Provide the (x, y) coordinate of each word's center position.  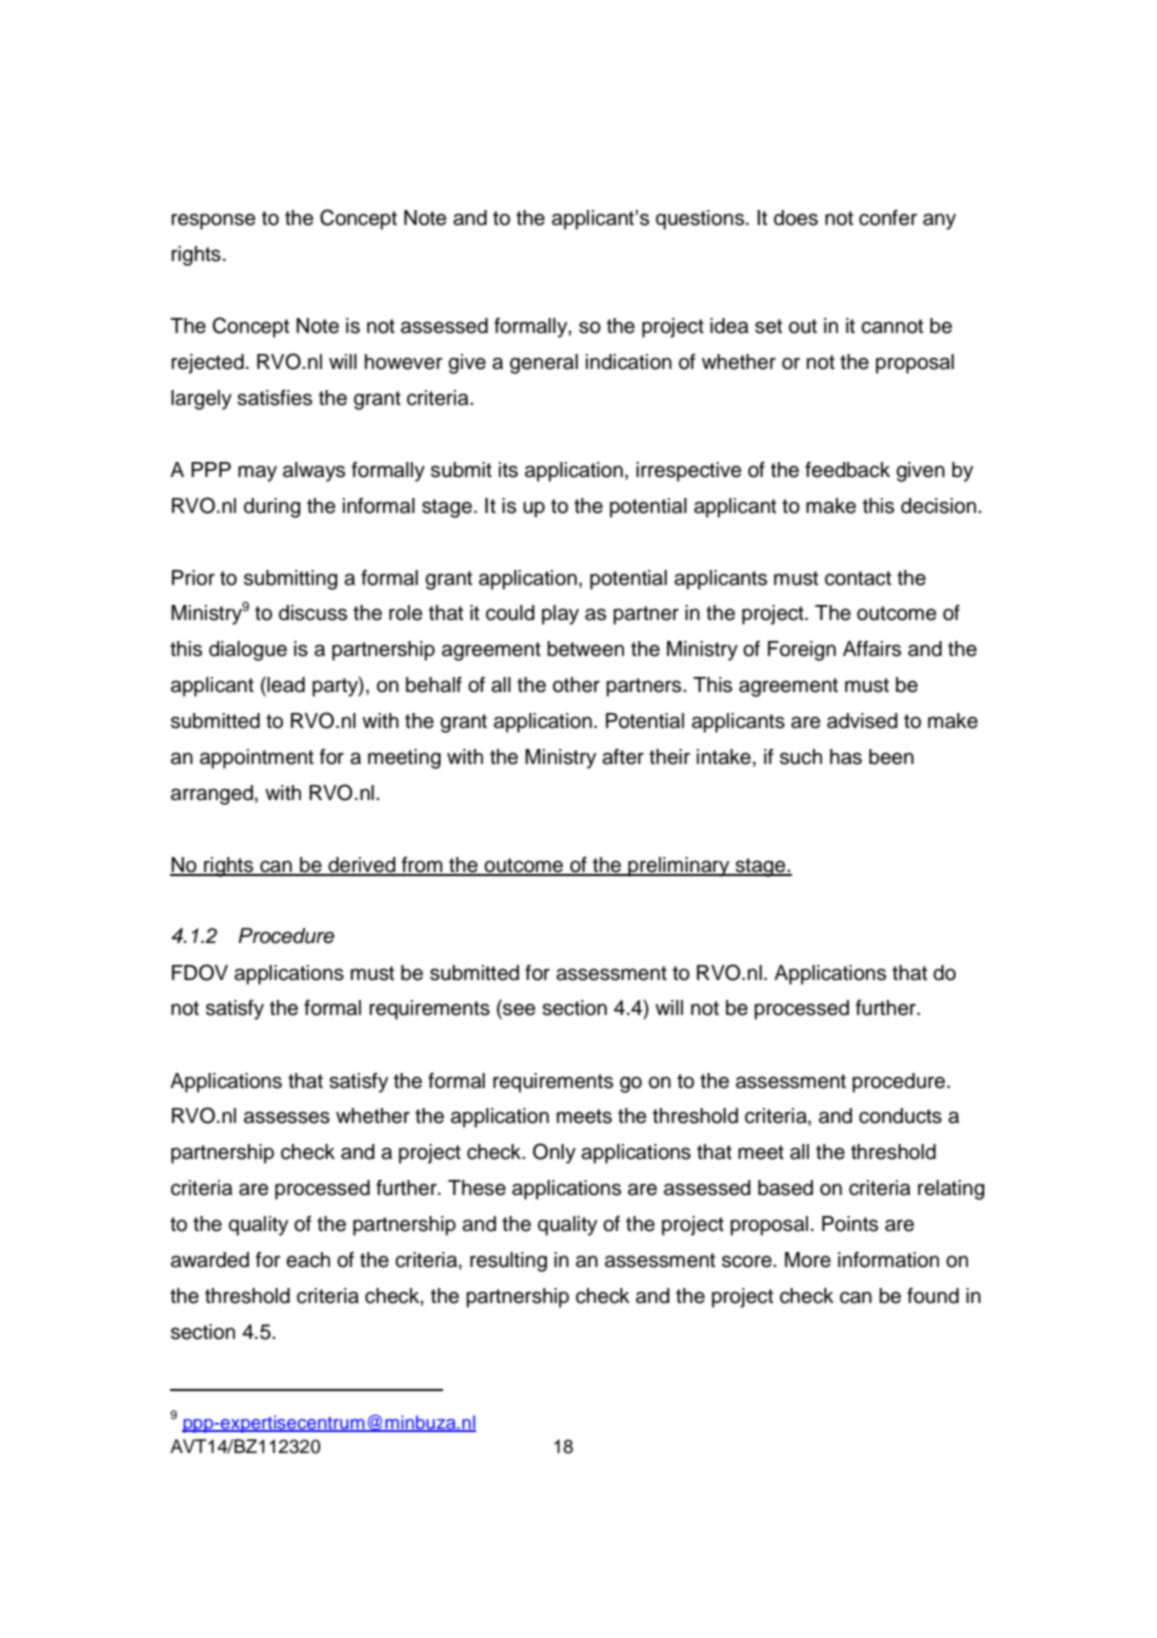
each (308, 1260)
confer (888, 217)
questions (700, 220)
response (214, 221)
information (888, 1260)
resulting (508, 1262)
